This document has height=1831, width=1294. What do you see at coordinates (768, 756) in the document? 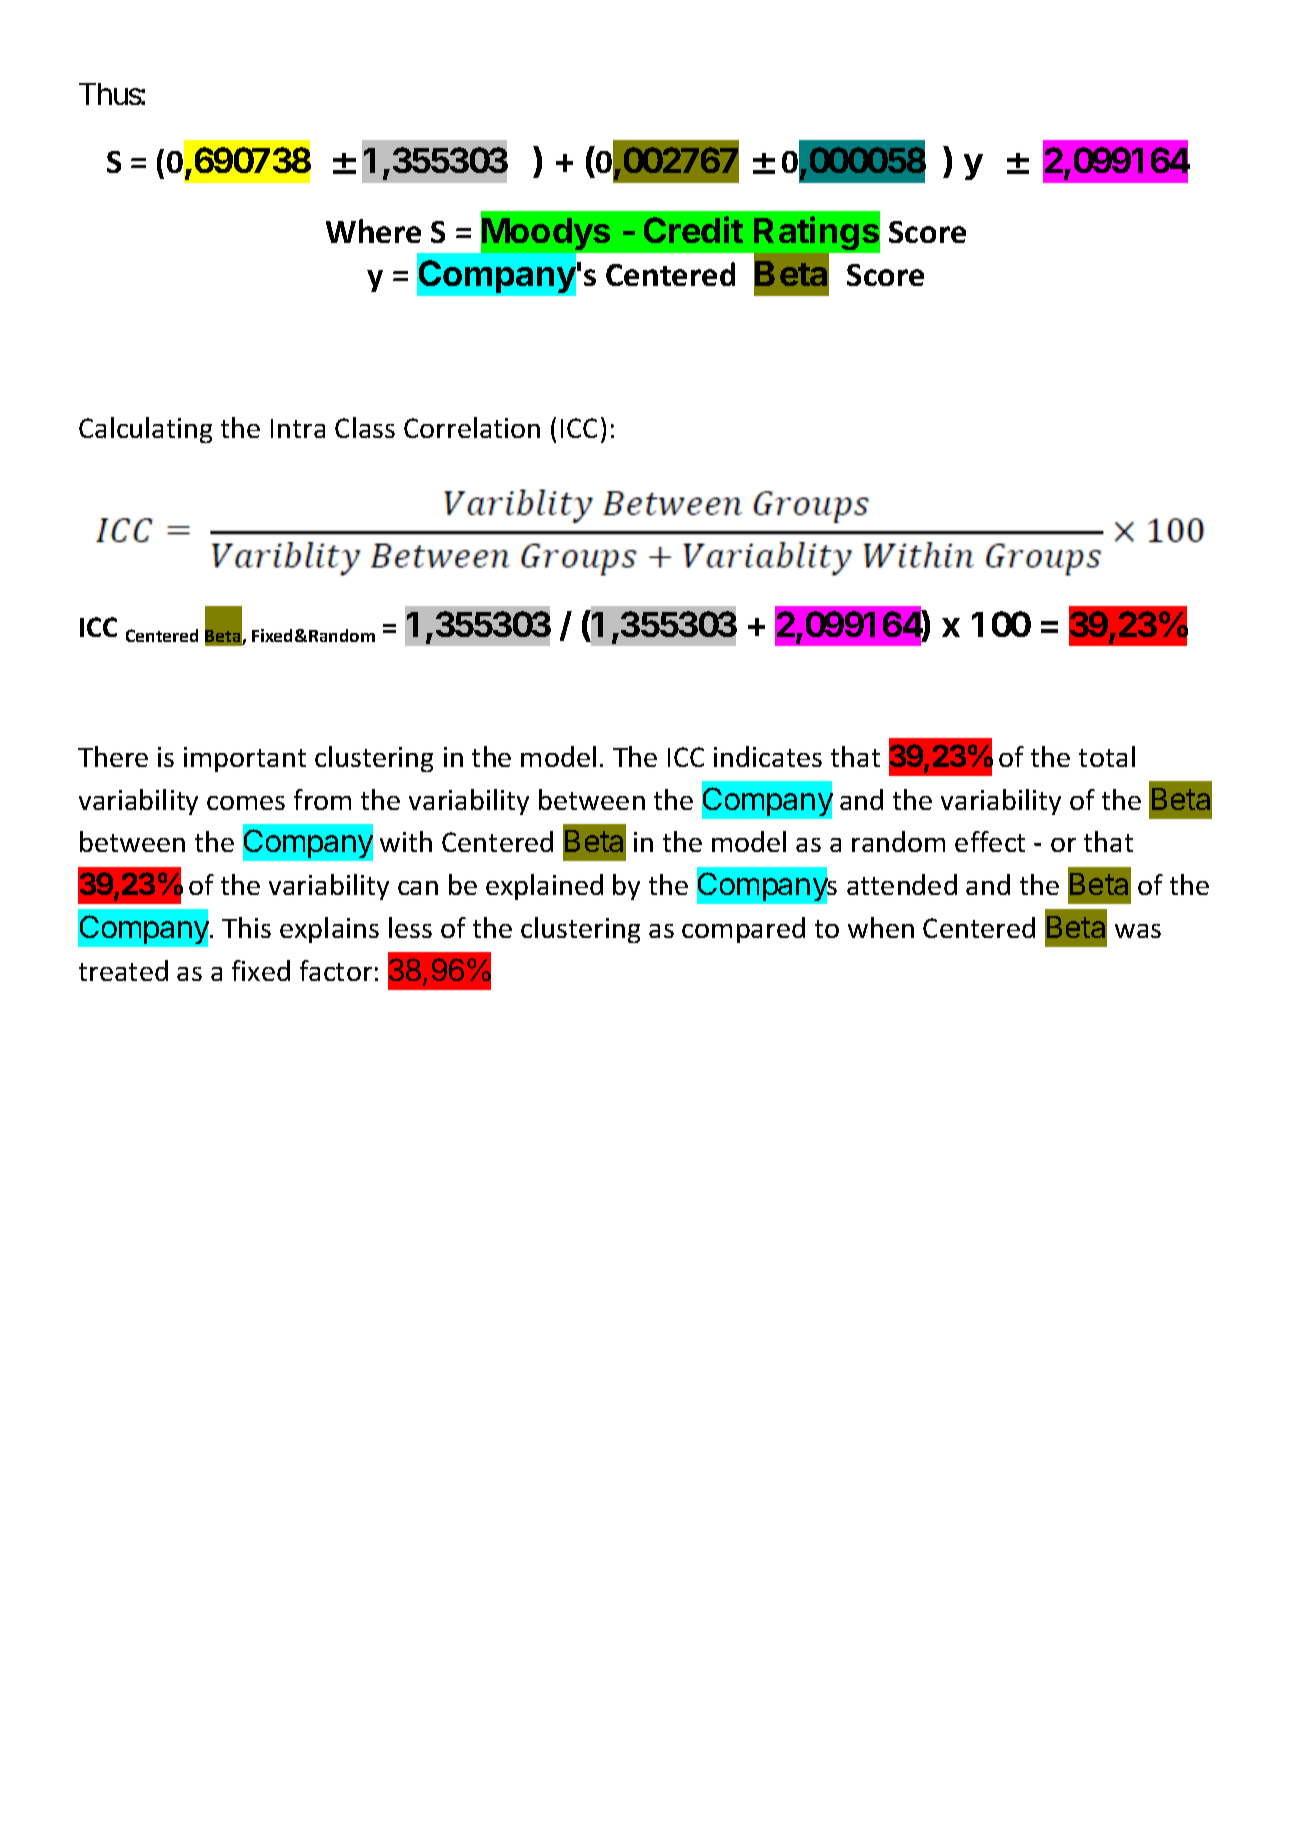
I see `indicates` at bounding box center [768, 756].
